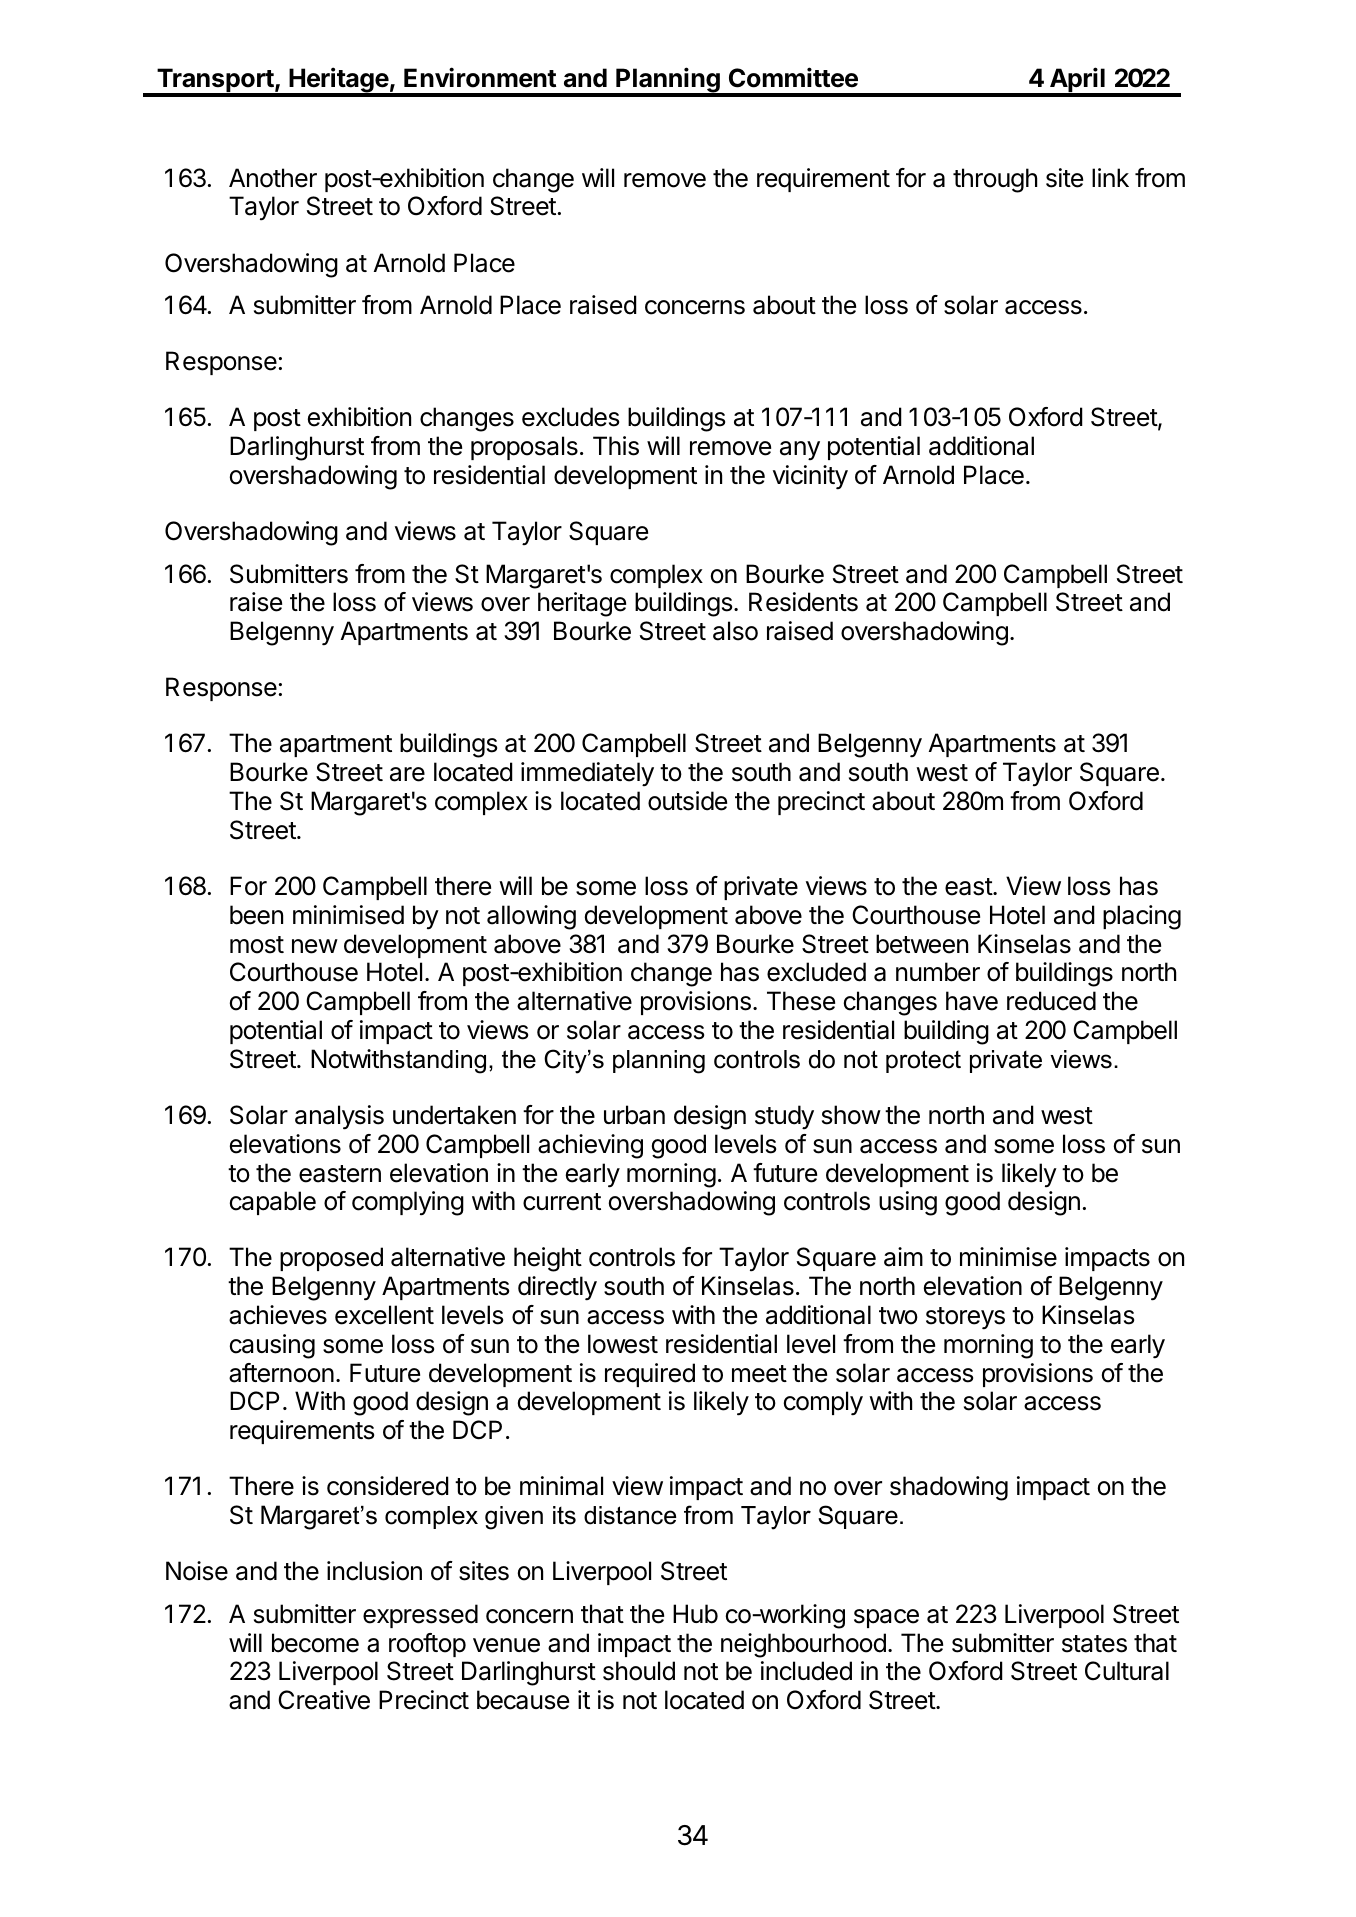 Image resolution: width=1356 pixels, height=1917 pixels. Describe the element at coordinates (650, 1375) in the screenshot. I see `required` at that location.
